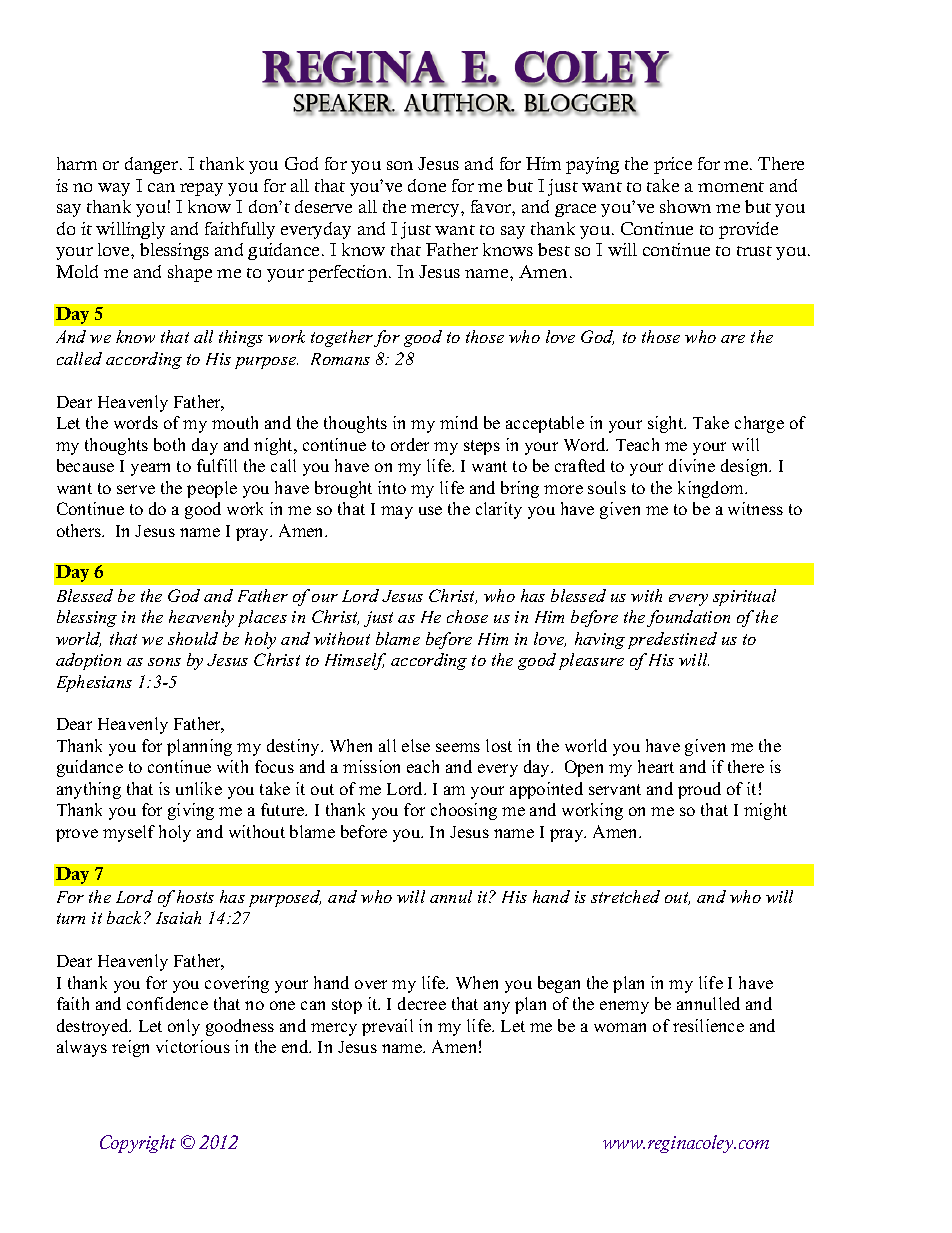 The image size is (952, 1233). What do you see at coordinates (355, 661) in the page?
I see `Himself` at bounding box center [355, 661].
